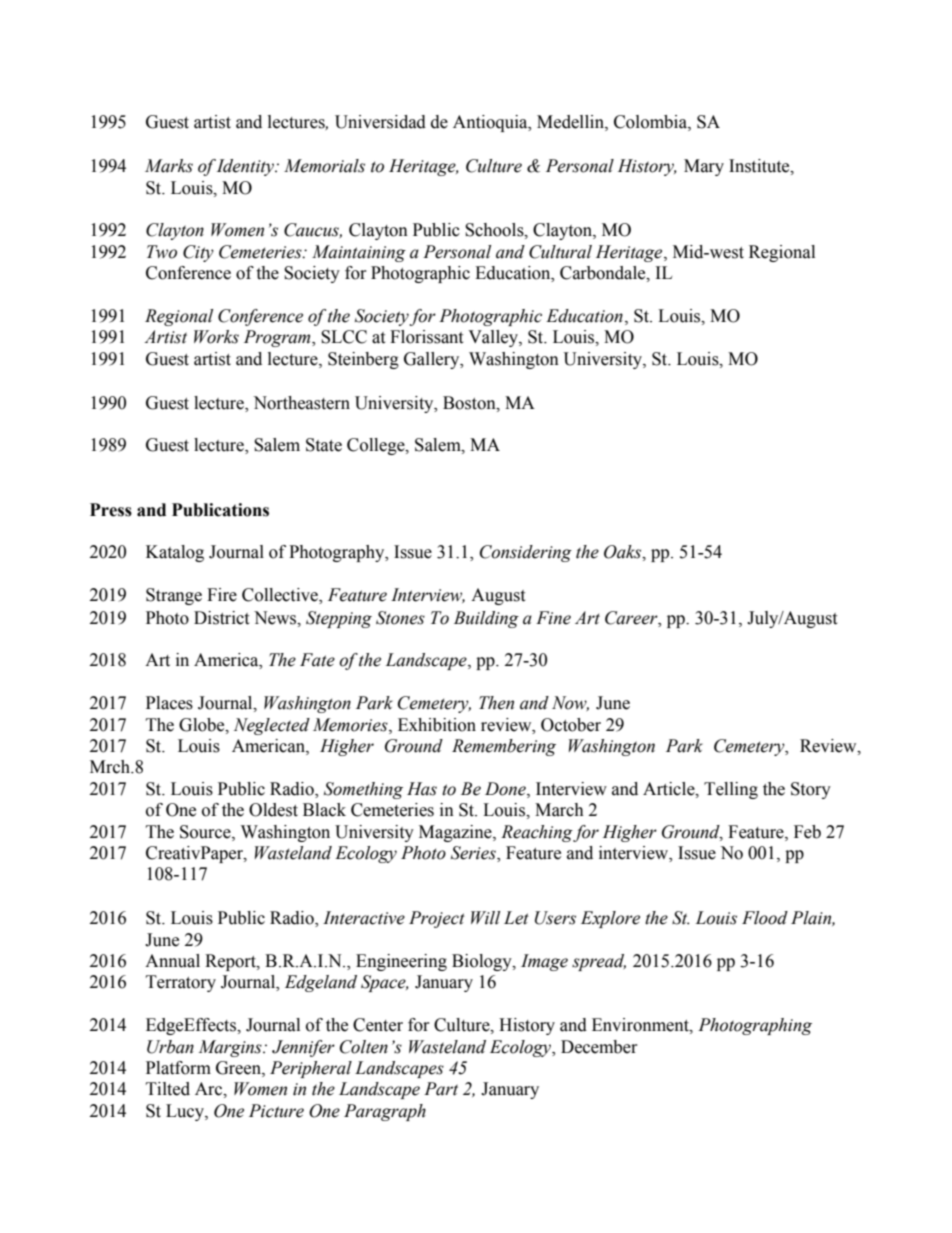 The width and height of the image is (952, 1233). Describe the element at coordinates (731, 790) in the image. I see `Telling` at that location.
